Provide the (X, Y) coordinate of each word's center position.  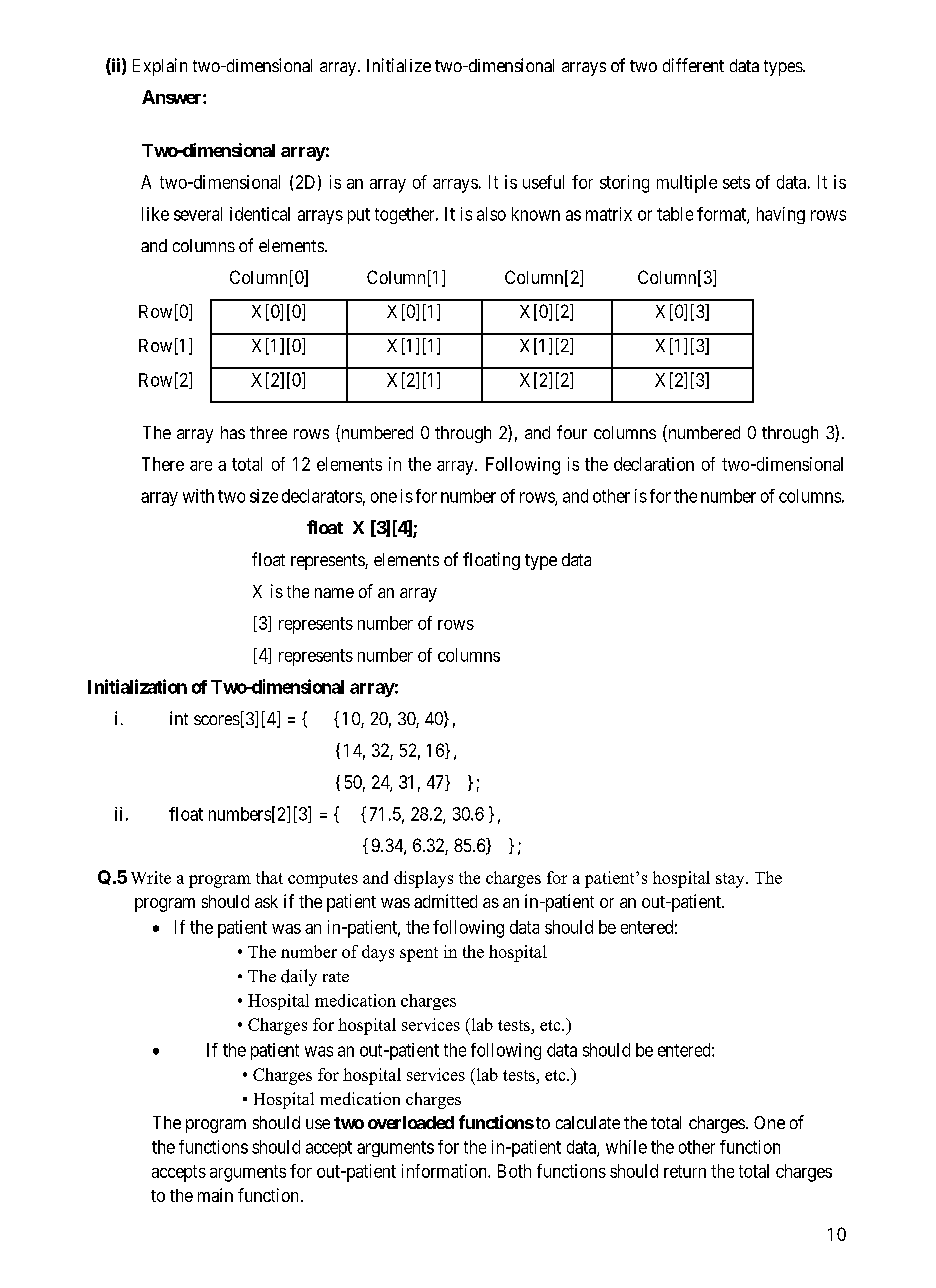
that (269, 877)
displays (423, 879)
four (572, 432)
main (215, 1195)
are (201, 466)
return (685, 1171)
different (693, 65)
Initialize (399, 65)
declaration (654, 464)
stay (731, 880)
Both (514, 1171)
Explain (160, 67)
